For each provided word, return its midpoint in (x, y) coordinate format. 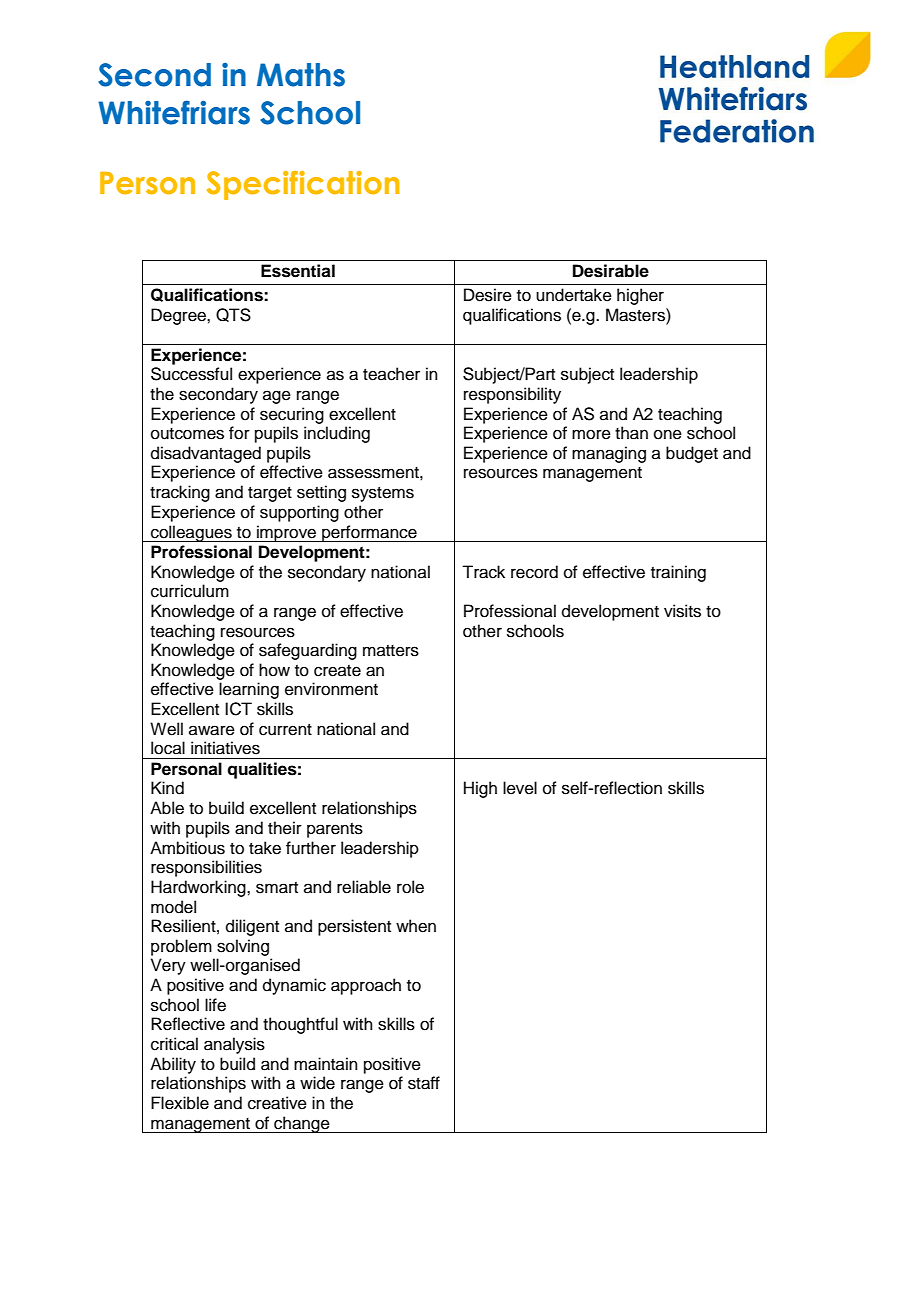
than (631, 433)
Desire (488, 295)
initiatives (225, 748)
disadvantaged (206, 454)
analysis (234, 1045)
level (520, 788)
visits (682, 611)
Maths (301, 75)
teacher (391, 374)
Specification (303, 185)
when (416, 926)
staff (424, 1083)
